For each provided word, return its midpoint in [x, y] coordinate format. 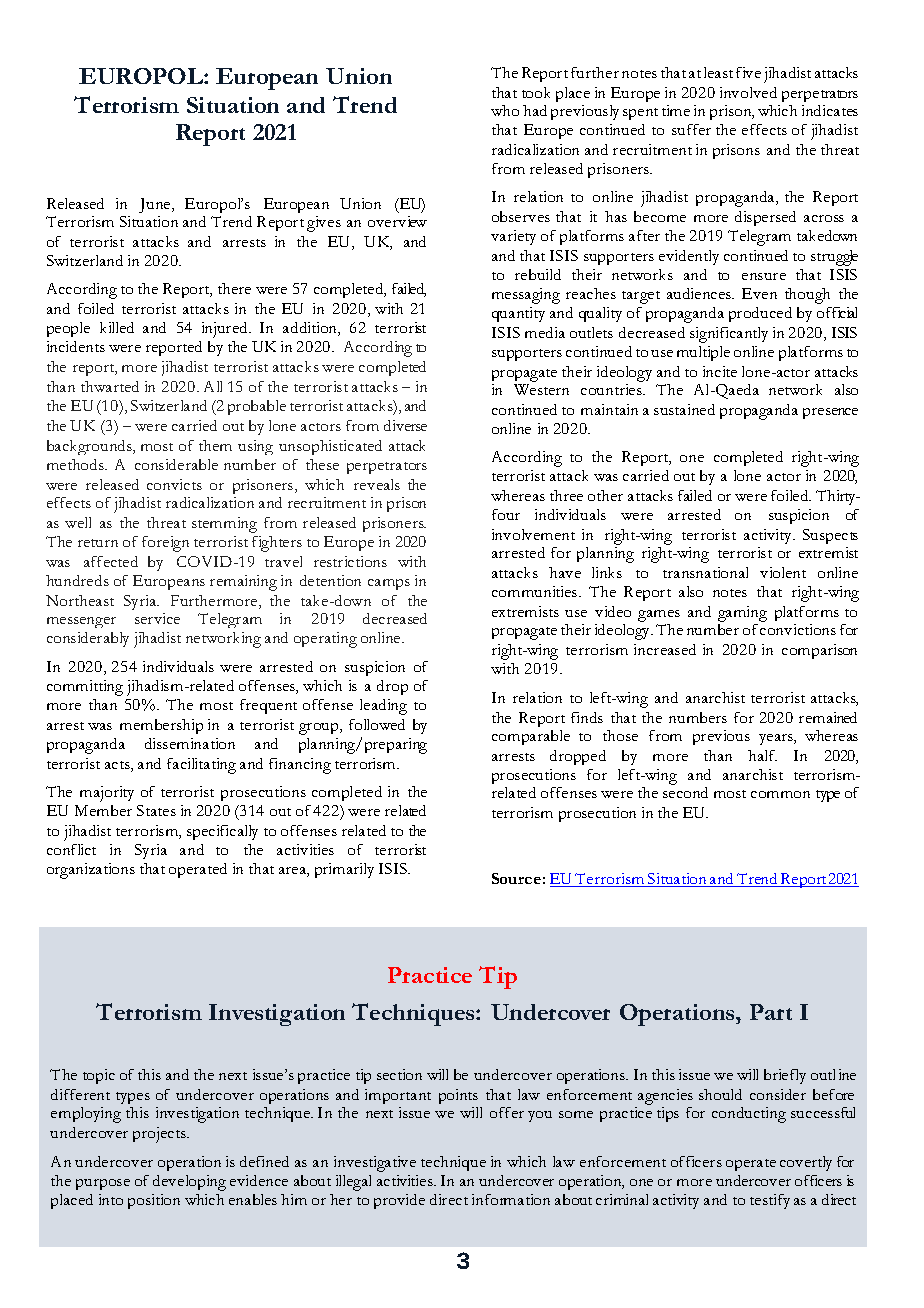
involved [748, 92]
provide [399, 1201]
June [156, 205]
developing [189, 1183]
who [505, 110]
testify [770, 1201]
